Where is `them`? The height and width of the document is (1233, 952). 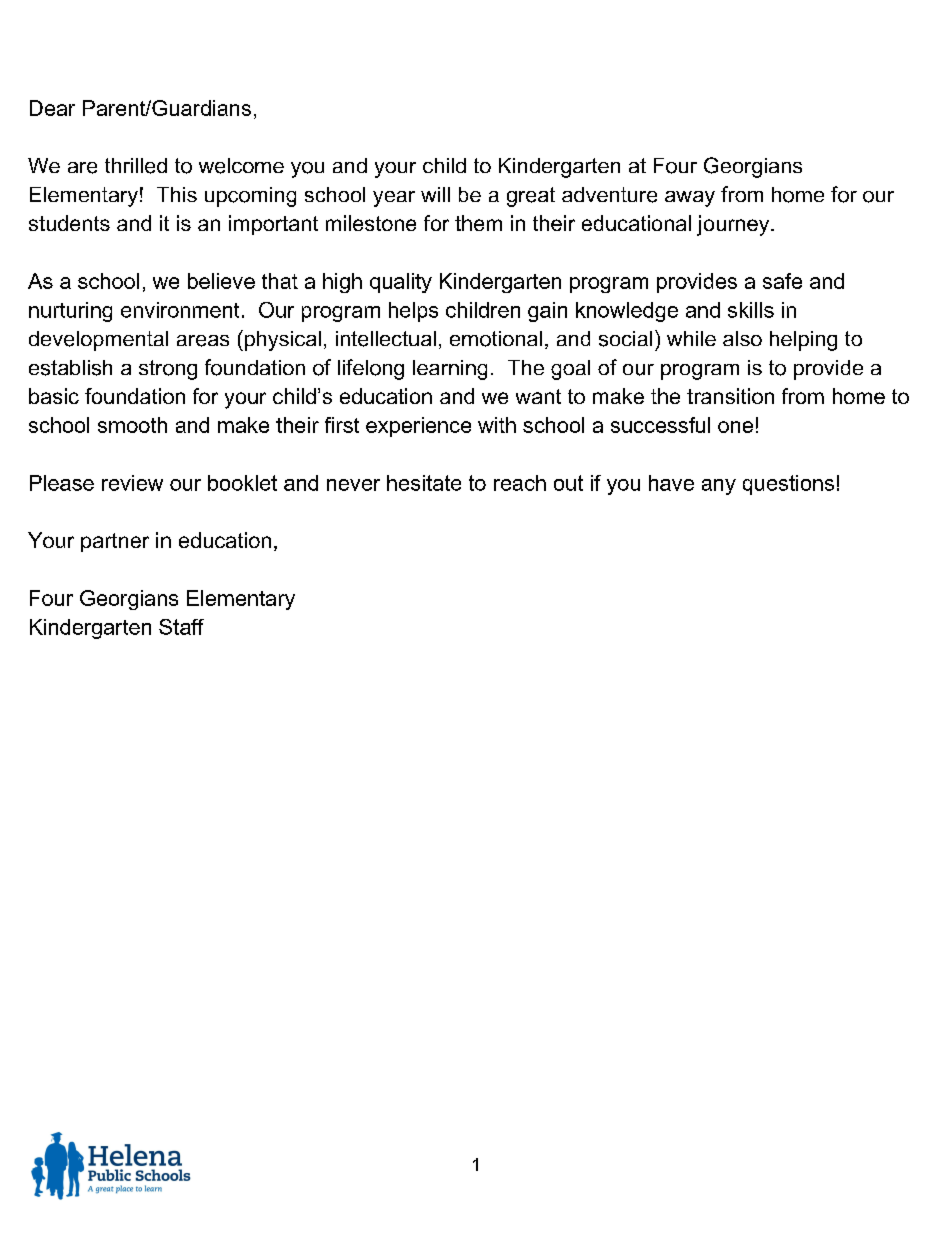 them is located at coordinates (478, 223).
